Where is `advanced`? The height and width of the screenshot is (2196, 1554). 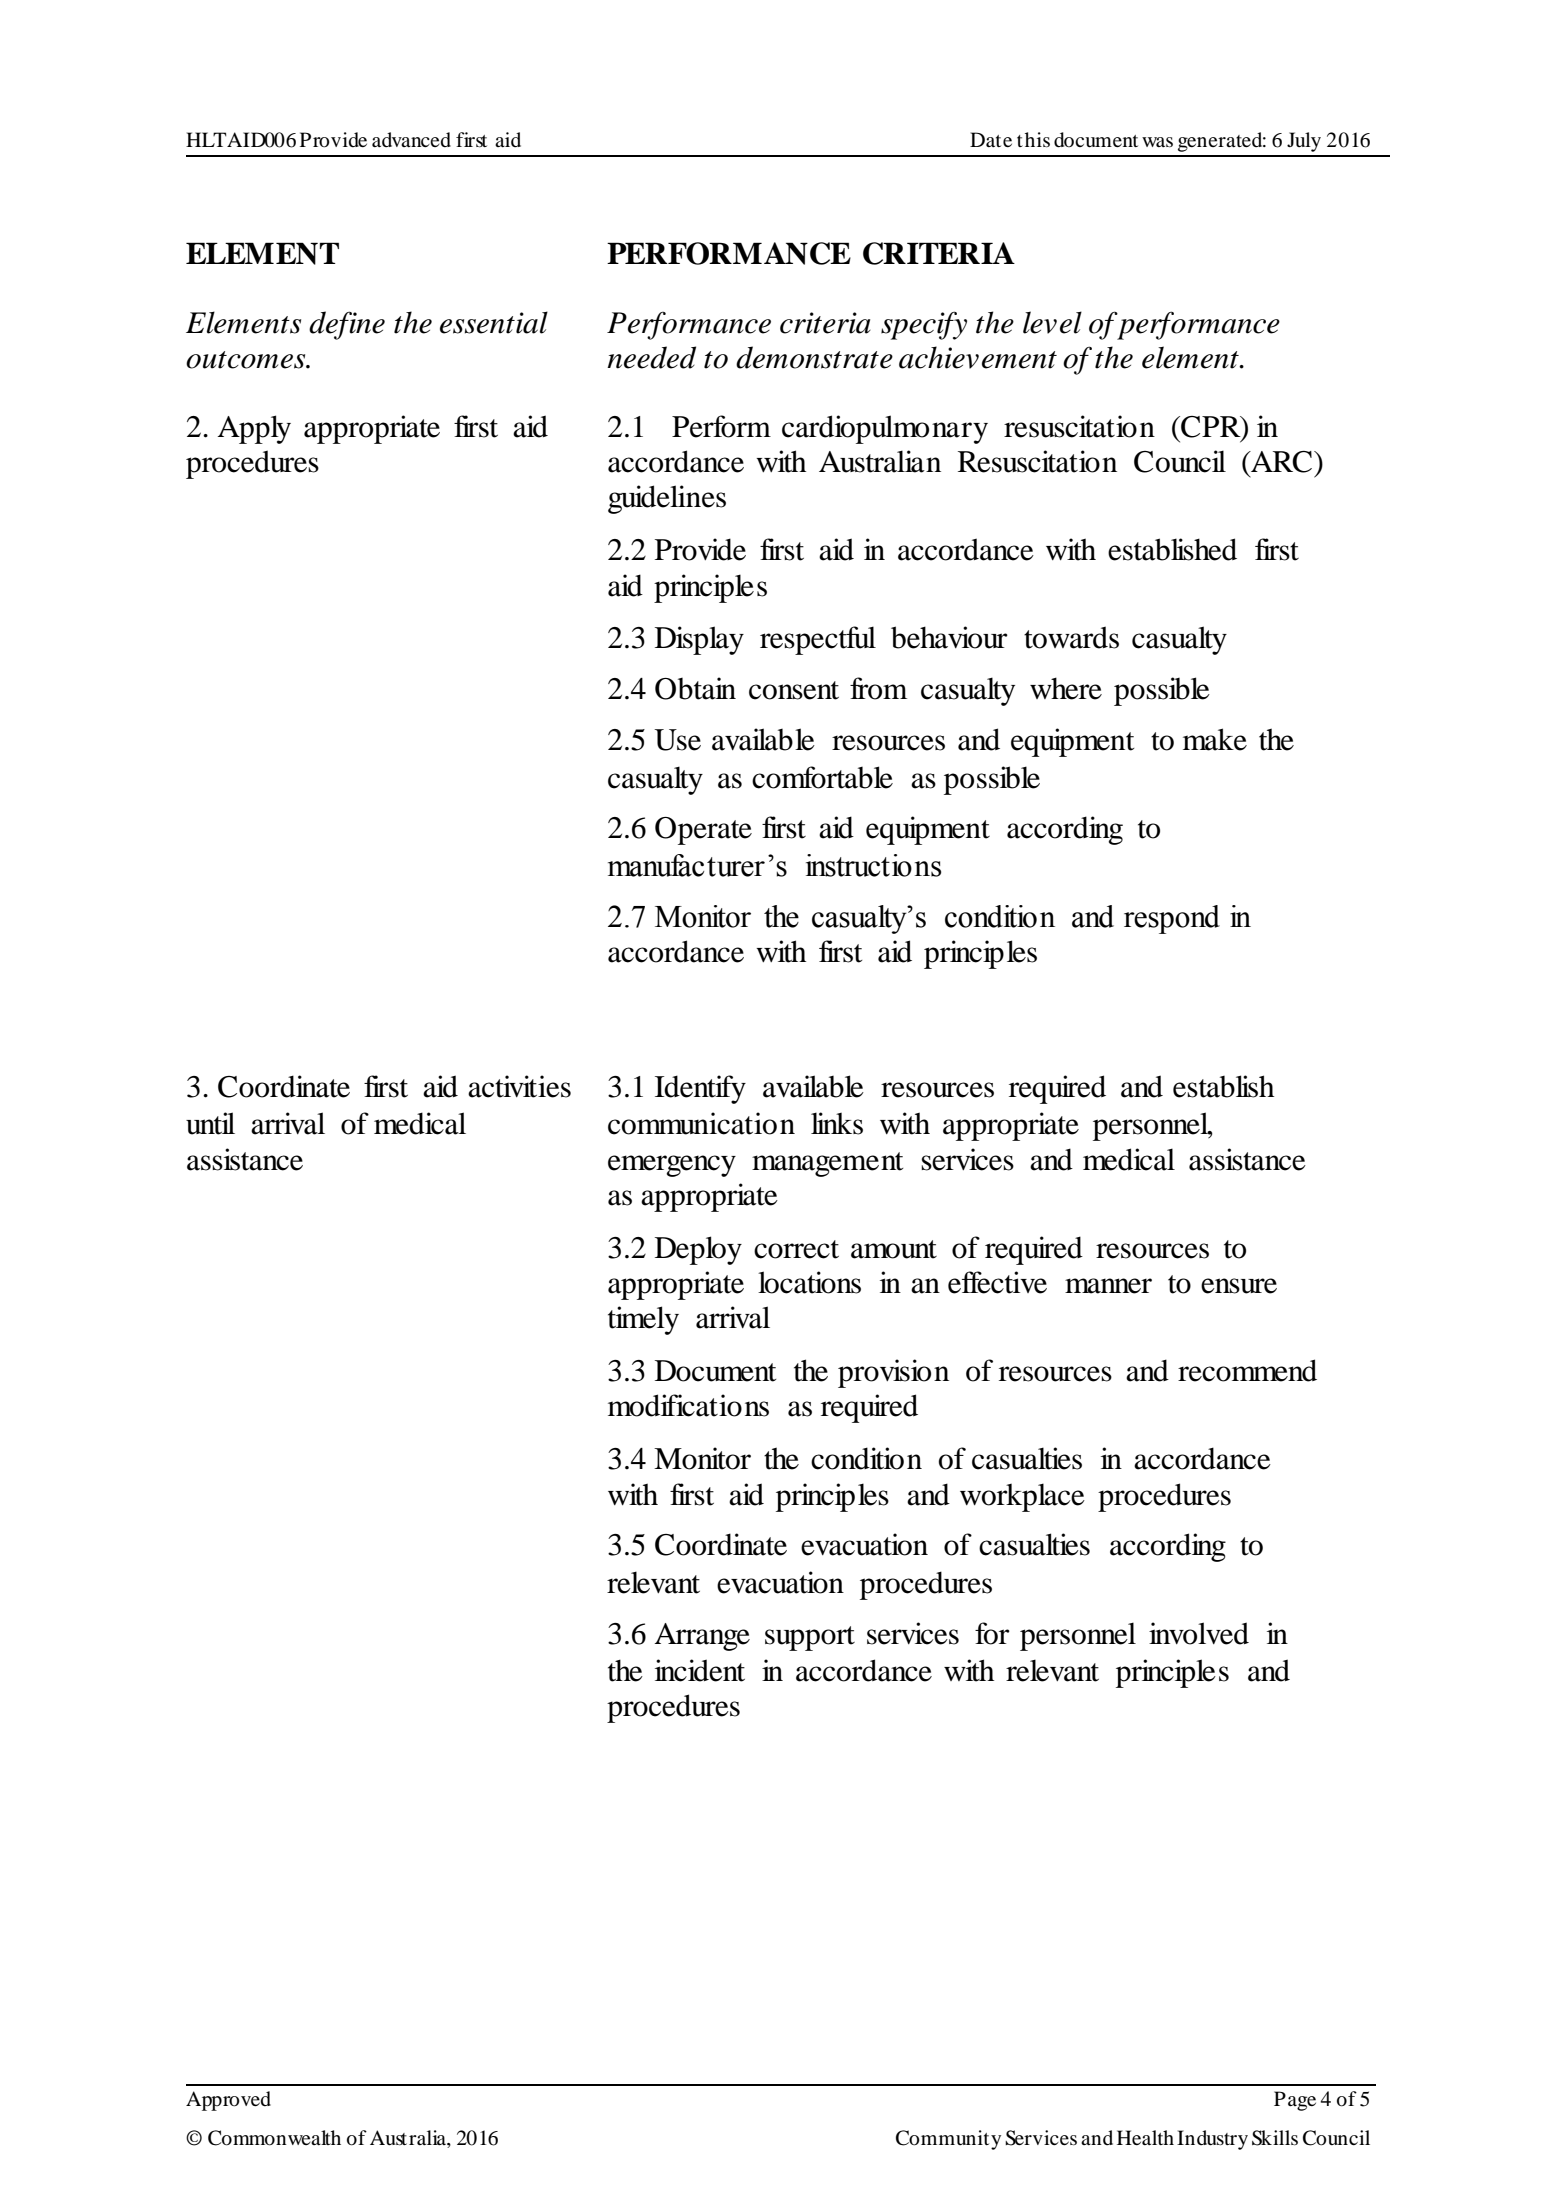
advanced is located at coordinates (411, 140).
